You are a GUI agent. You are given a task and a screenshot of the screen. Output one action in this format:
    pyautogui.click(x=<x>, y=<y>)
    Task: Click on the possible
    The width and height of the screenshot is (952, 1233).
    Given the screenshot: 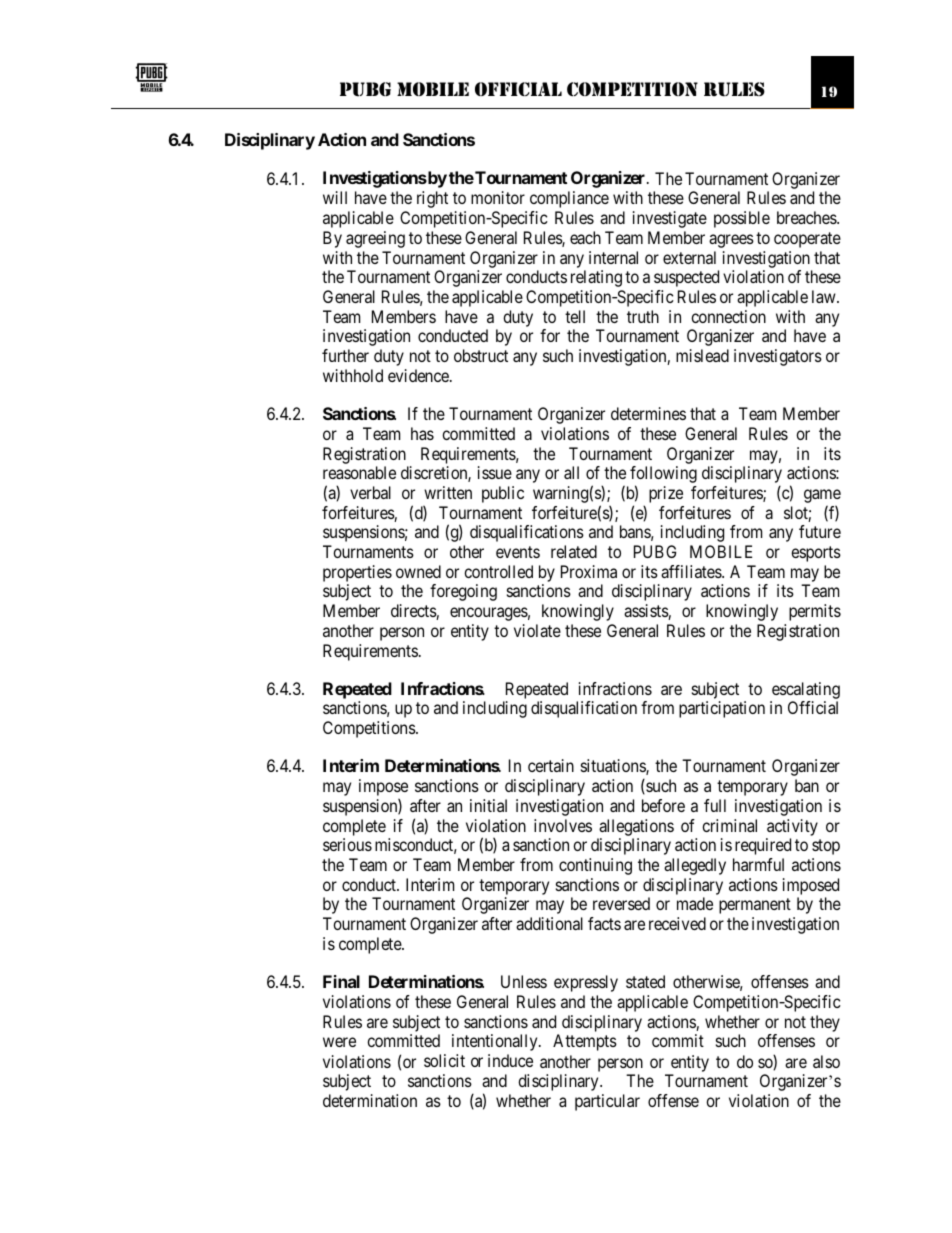 What is the action you would take?
    pyautogui.click(x=742, y=219)
